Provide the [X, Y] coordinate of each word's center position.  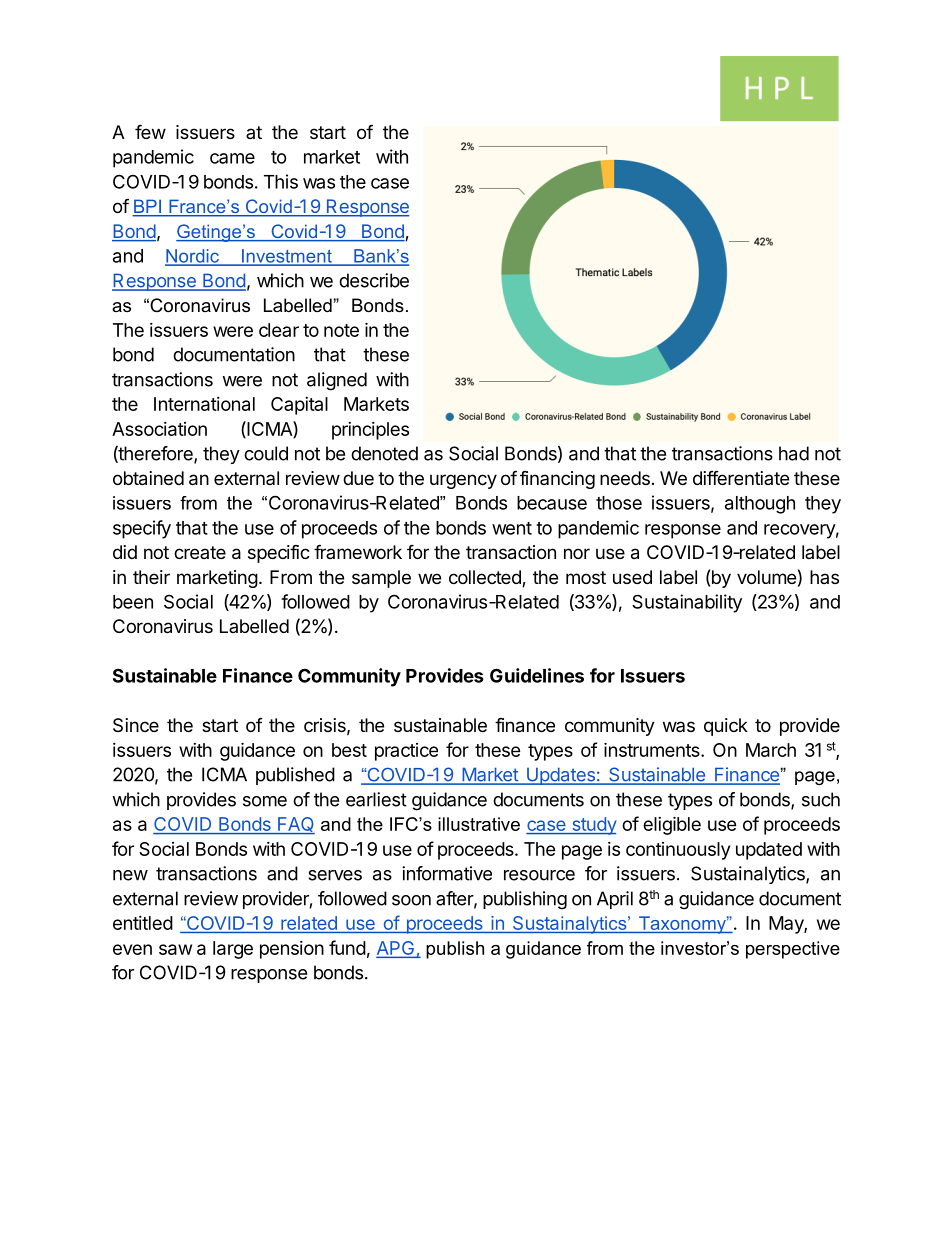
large [233, 950]
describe [374, 280]
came [232, 158]
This [281, 181]
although [760, 505]
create [200, 552]
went [512, 528]
